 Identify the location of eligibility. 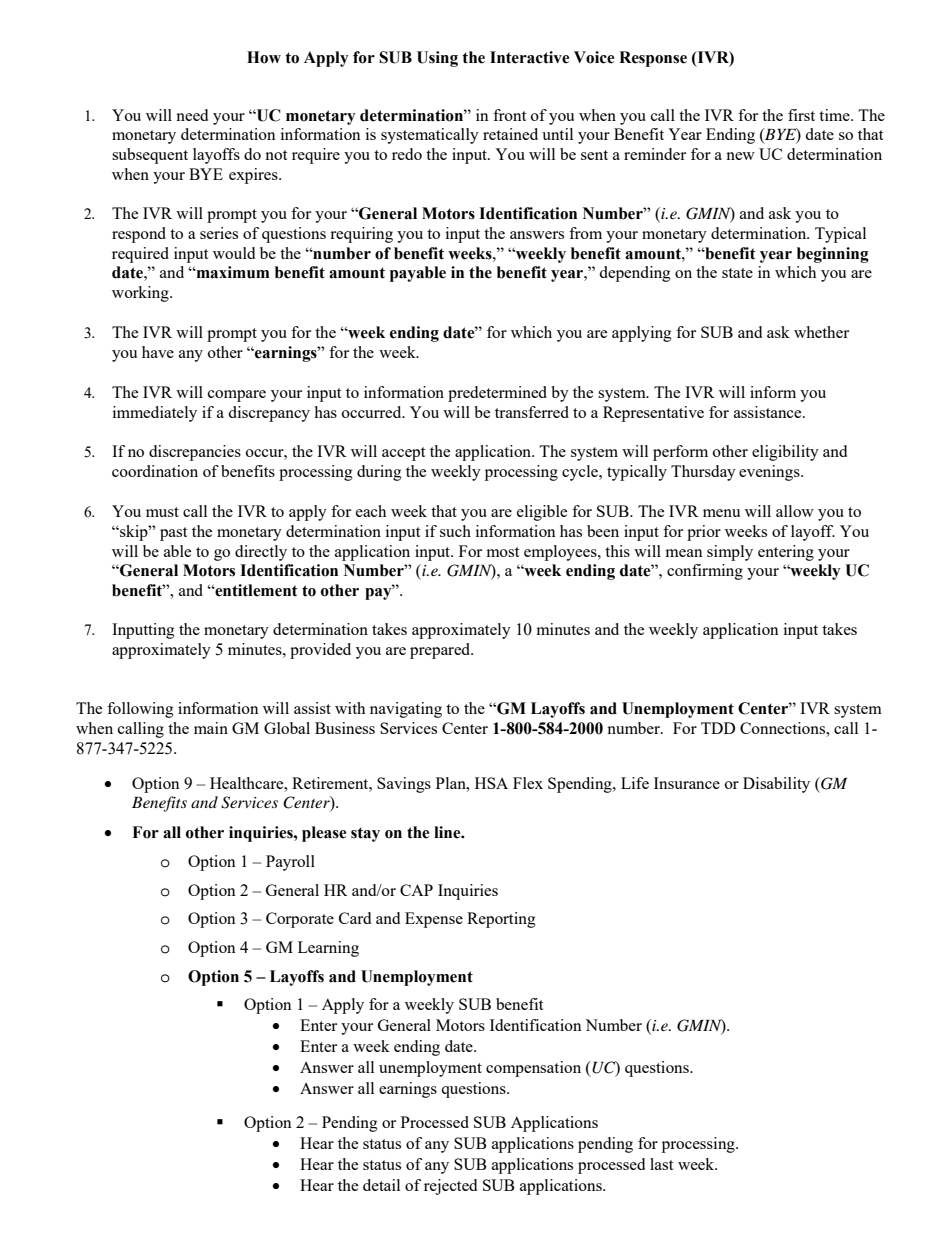
(785, 453).
